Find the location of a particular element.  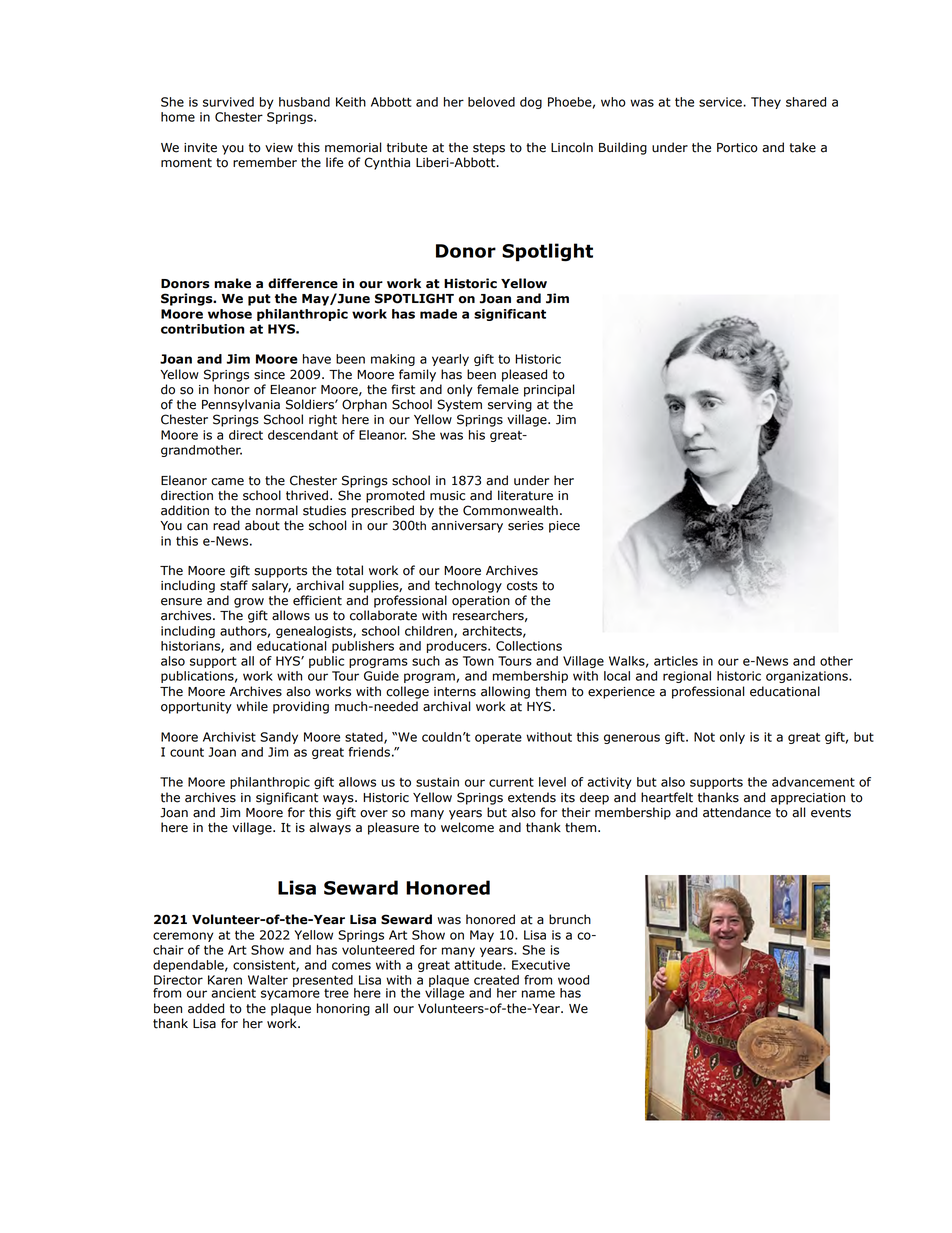

about is located at coordinates (262, 525).
